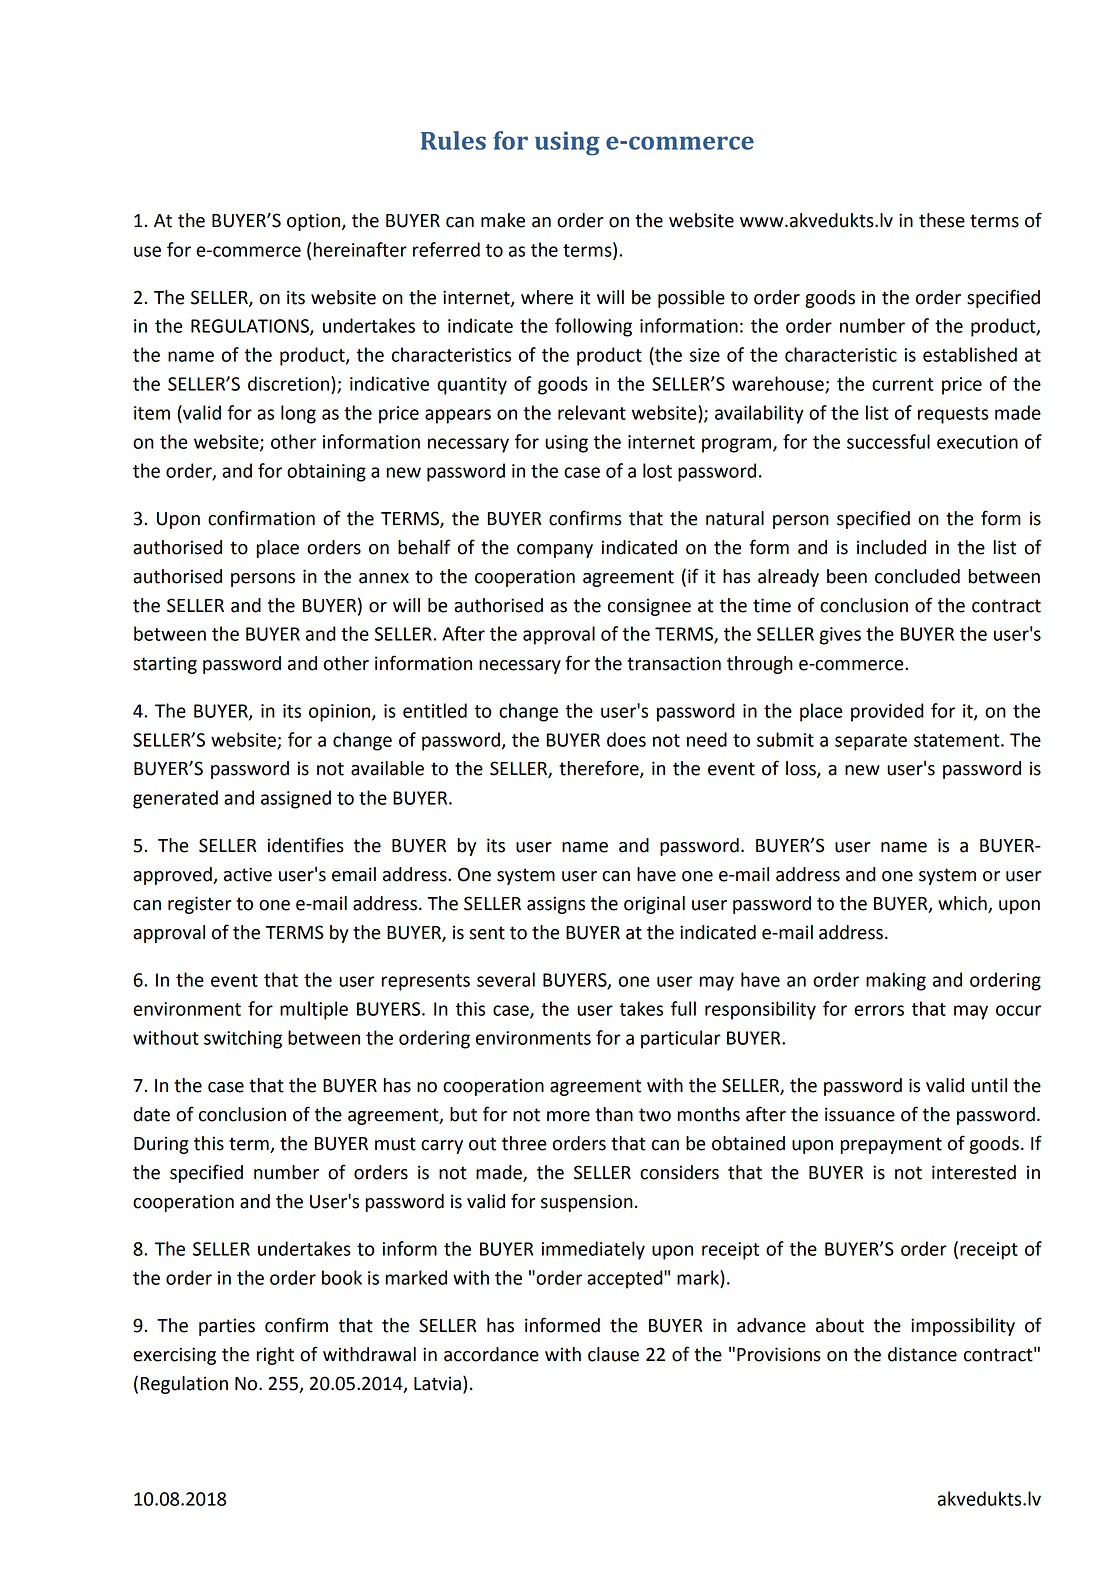  I want to click on concluded, so click(917, 576).
